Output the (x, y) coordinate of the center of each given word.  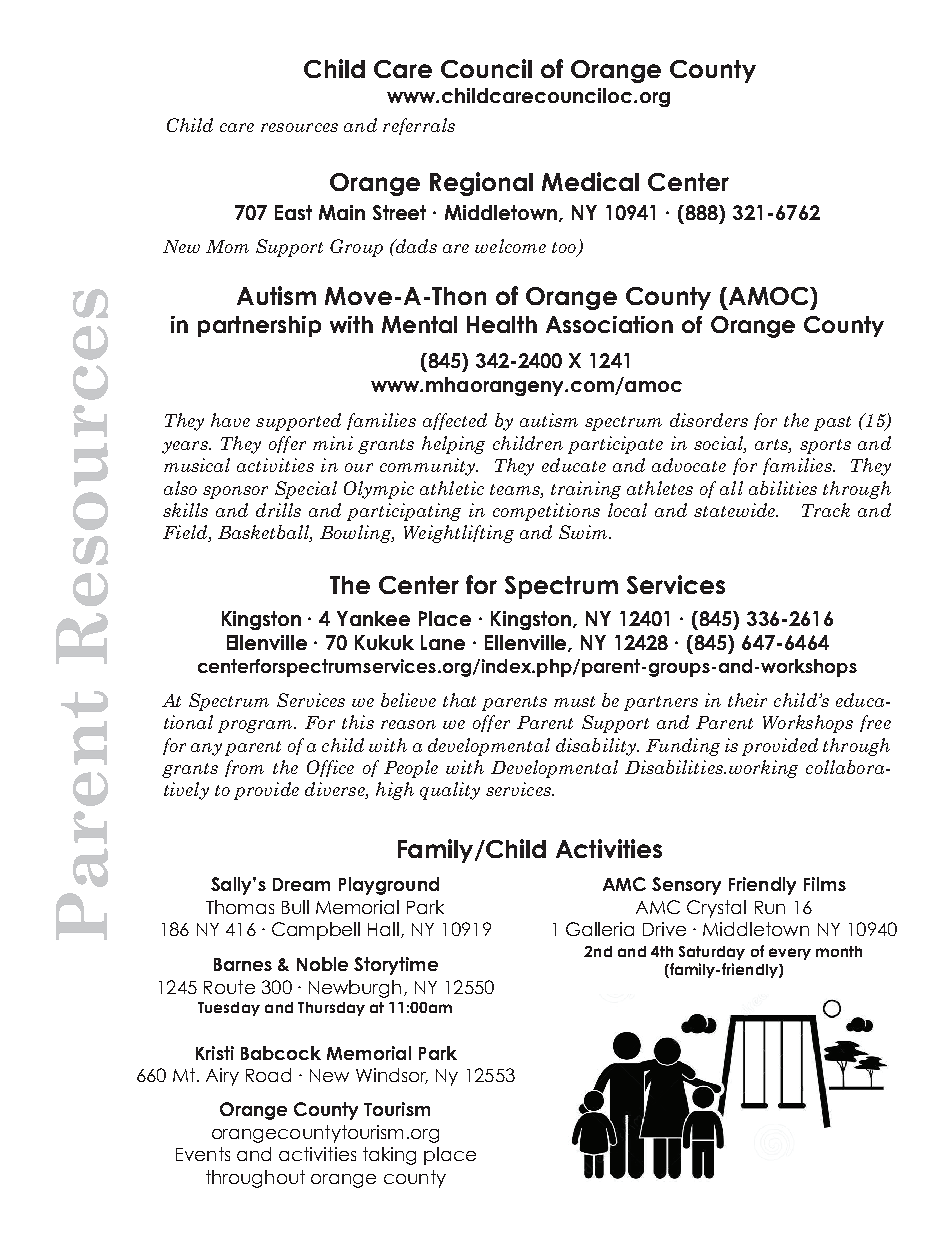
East (293, 212)
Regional (481, 184)
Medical (590, 181)
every (790, 954)
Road (268, 1075)
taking (389, 1156)
